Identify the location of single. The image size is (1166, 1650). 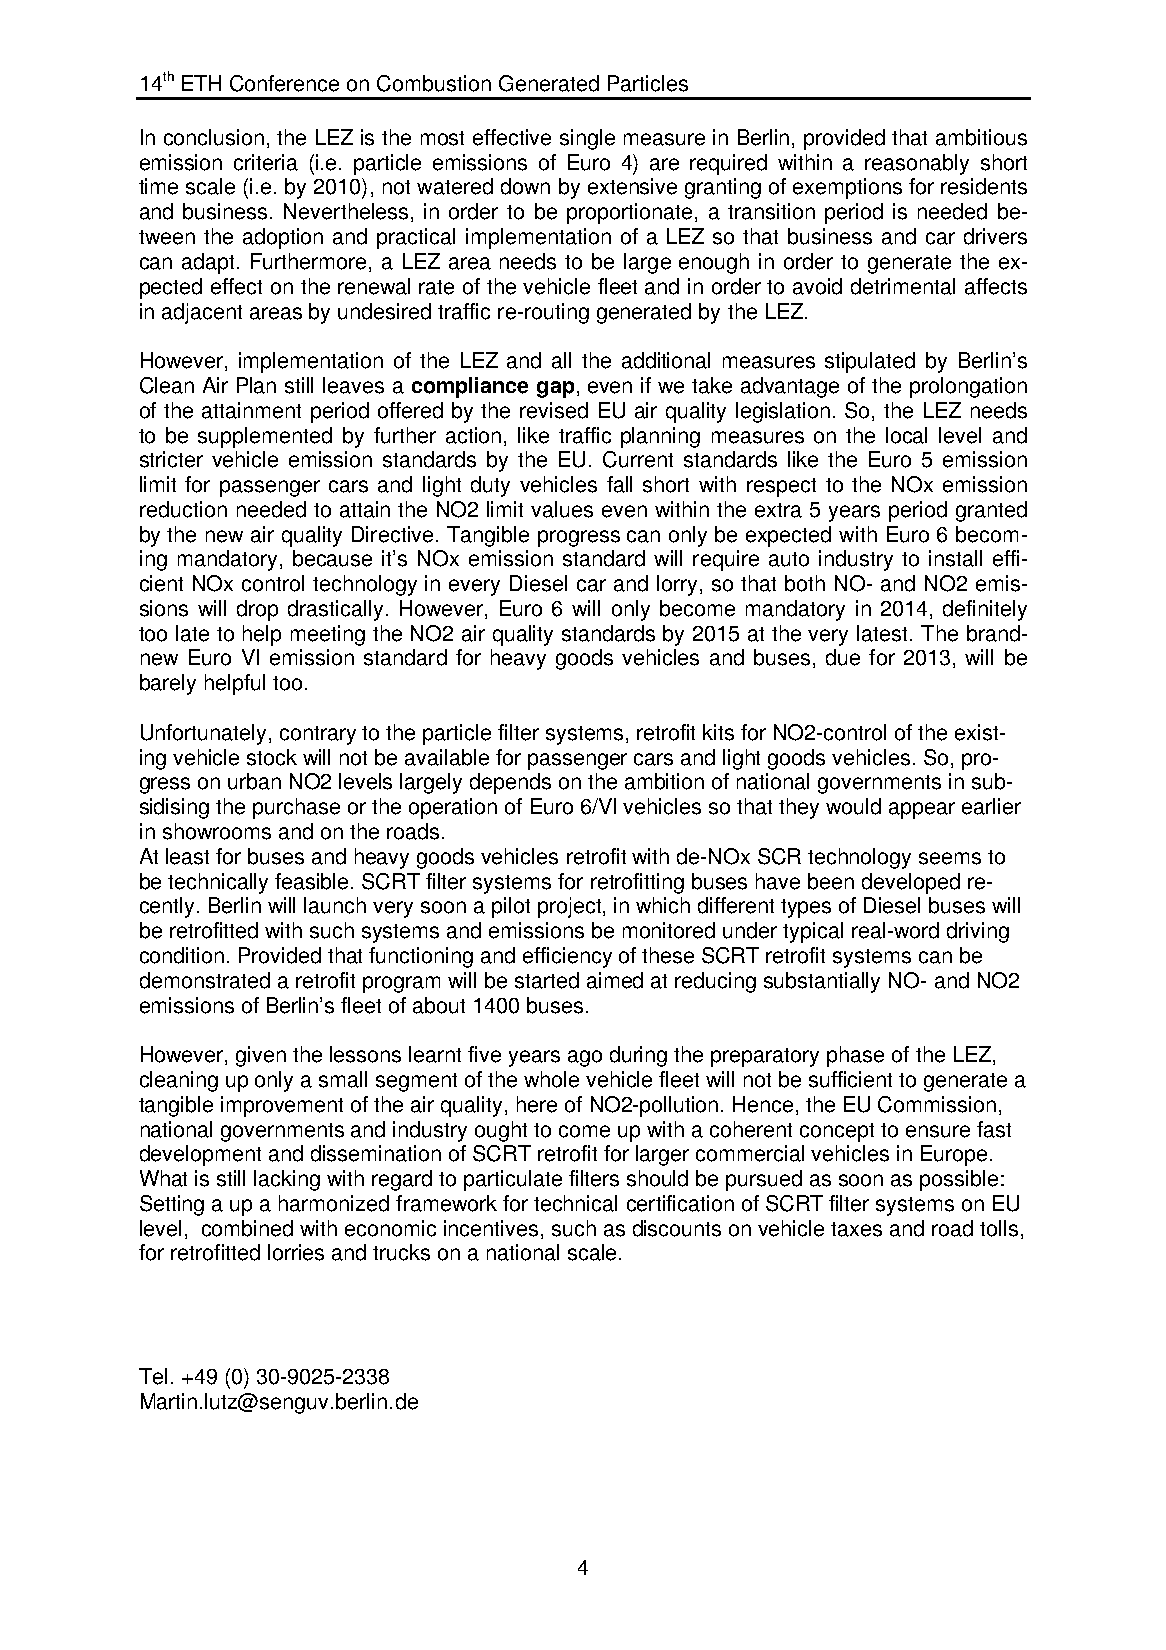
(587, 139).
